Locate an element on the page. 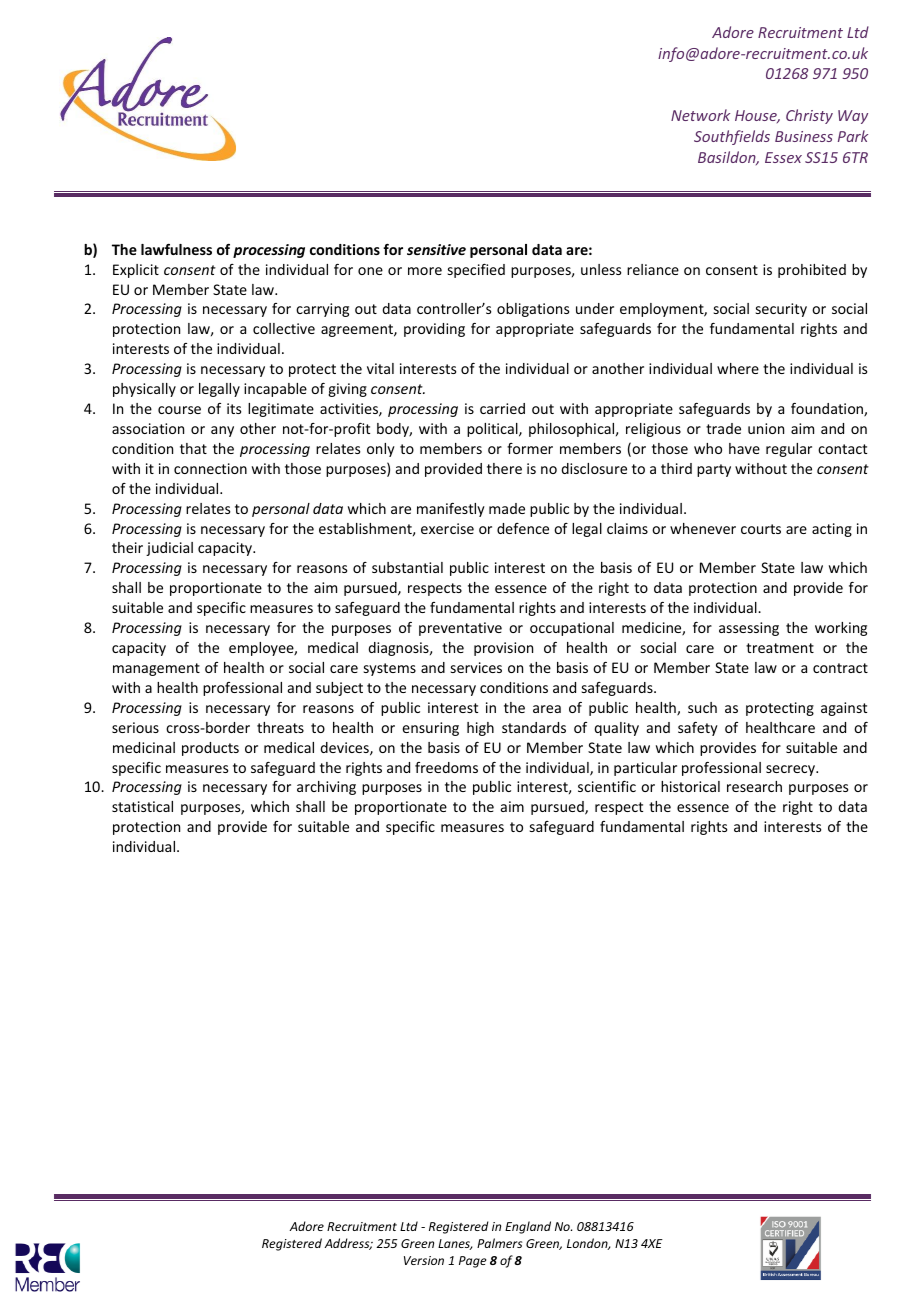 The width and height of the document is (924, 1308). England is located at coordinates (528, 1227).
